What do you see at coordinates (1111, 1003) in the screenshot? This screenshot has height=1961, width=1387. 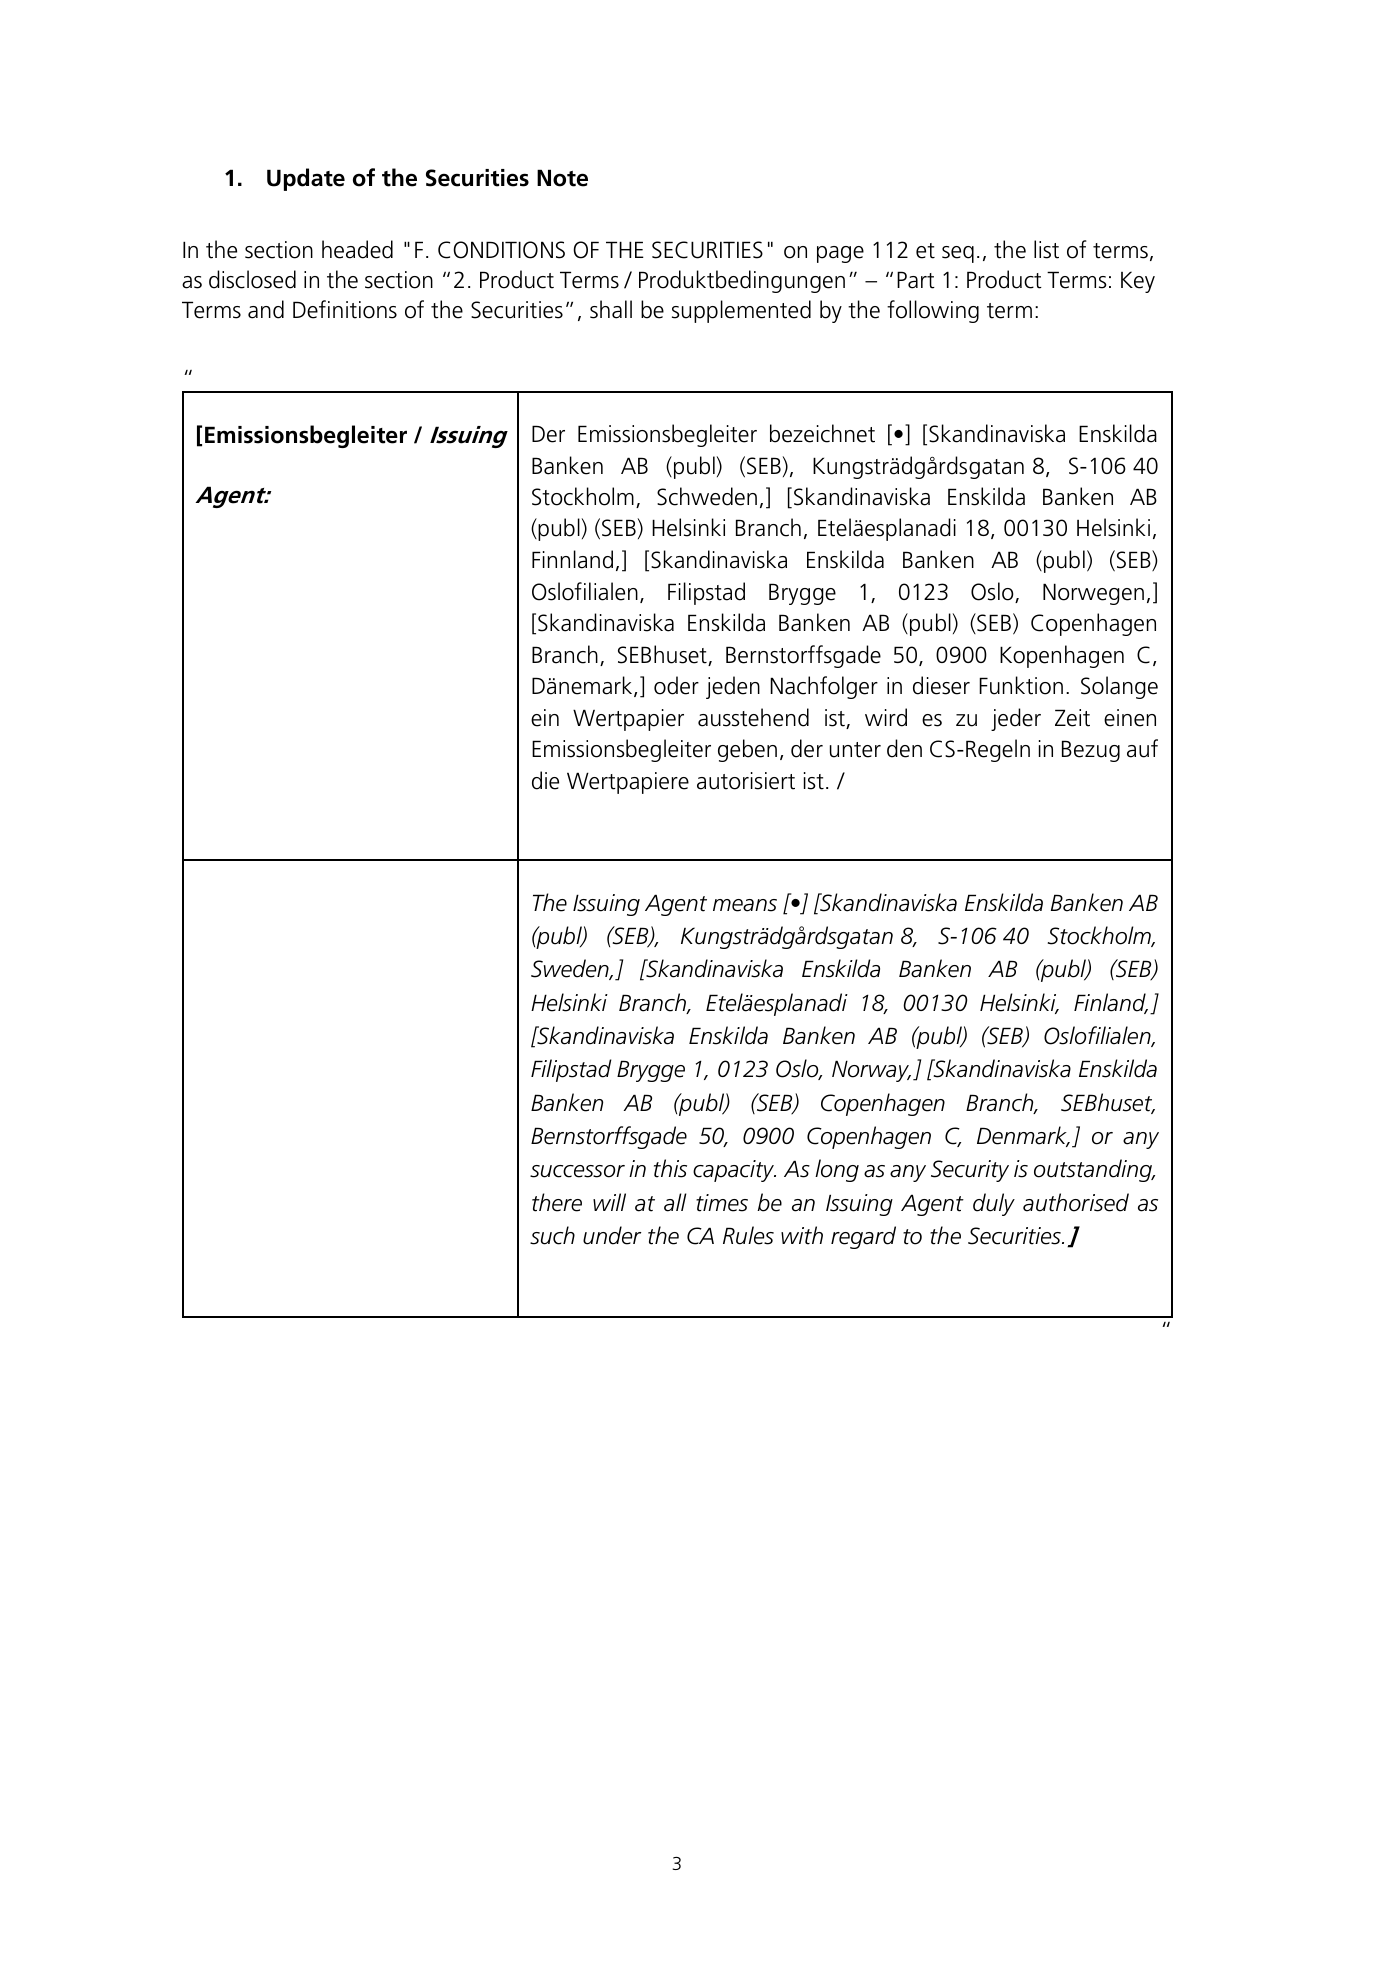 I see `Finland` at bounding box center [1111, 1003].
